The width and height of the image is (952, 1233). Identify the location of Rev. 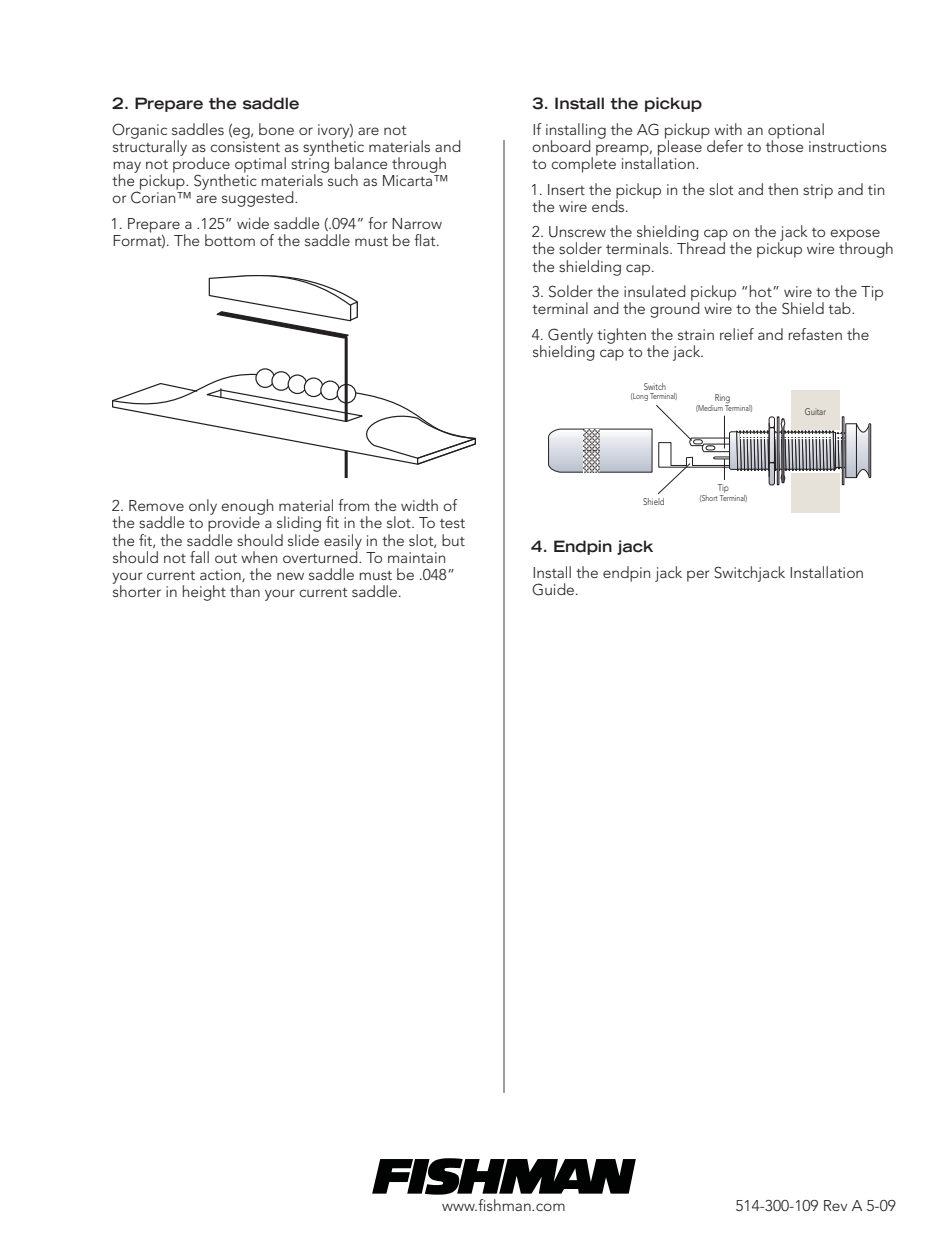
(835, 1205).
